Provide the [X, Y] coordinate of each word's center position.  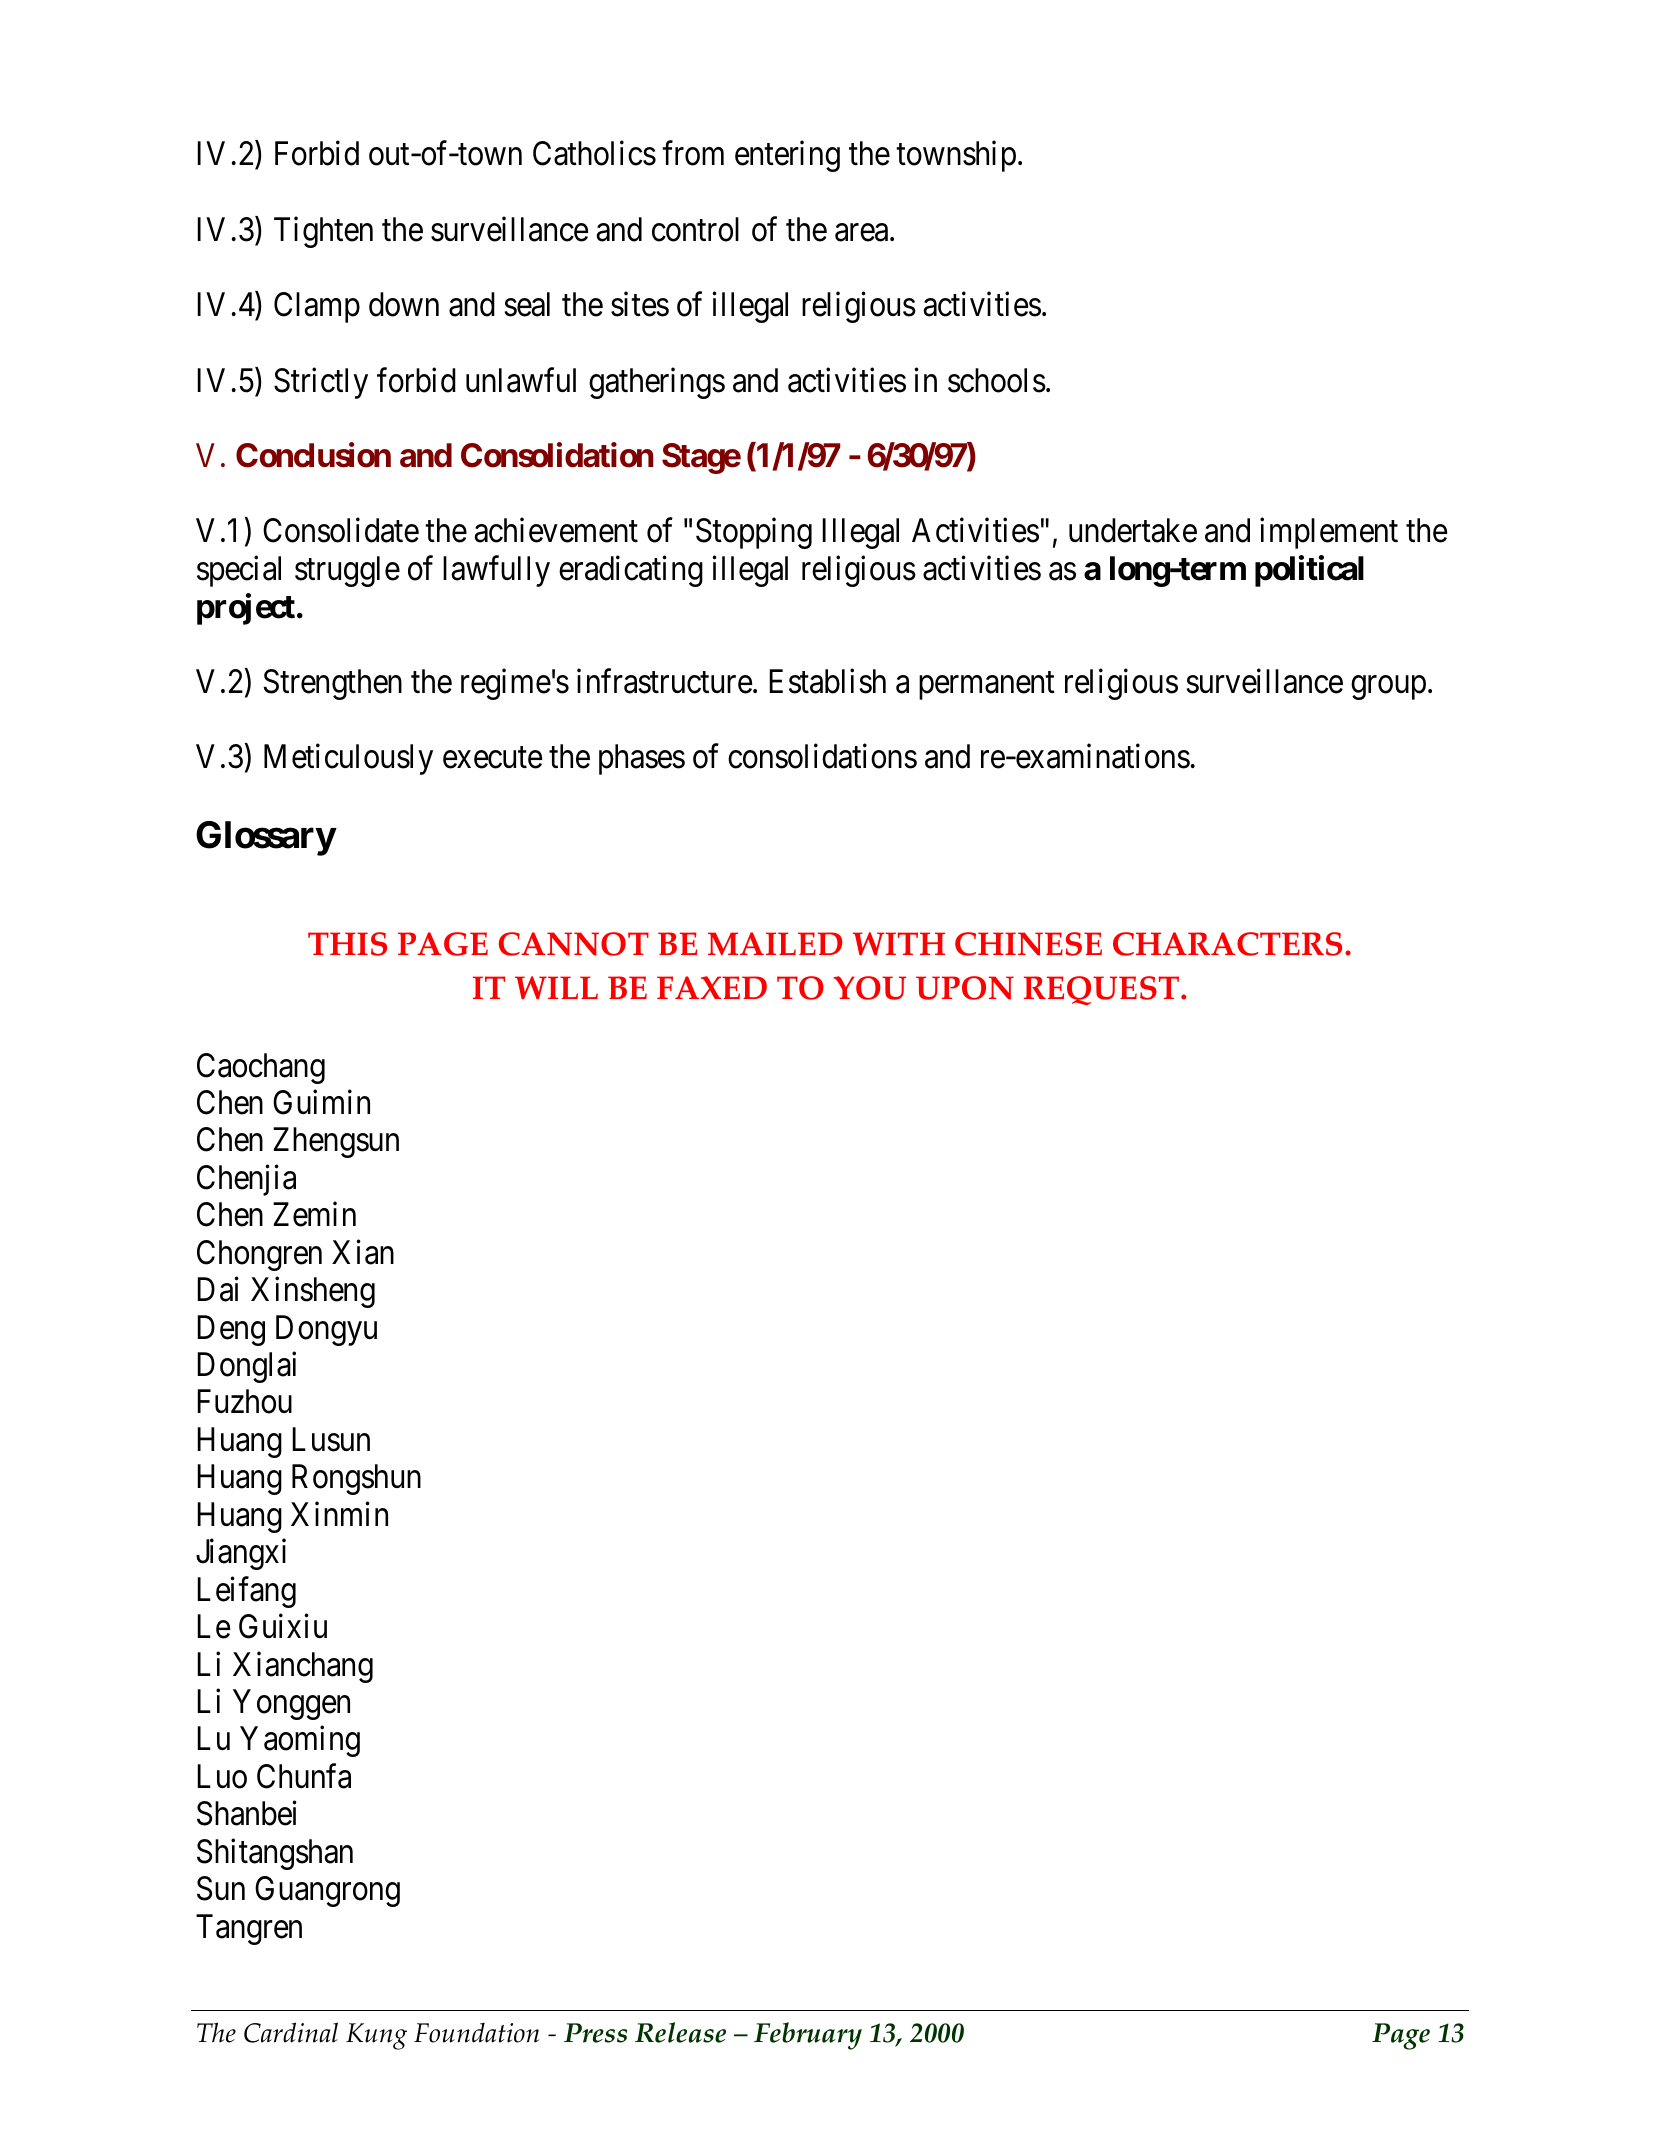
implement [1329, 533]
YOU [869, 988]
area [863, 233]
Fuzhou [244, 1401]
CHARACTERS [1227, 944]
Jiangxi [241, 1554]
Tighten [323, 232]
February [808, 2036]
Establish [827, 681]
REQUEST [1103, 990]
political [1309, 571]
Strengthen [332, 684]
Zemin [314, 1214]
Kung [376, 2036]
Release [680, 2032]
